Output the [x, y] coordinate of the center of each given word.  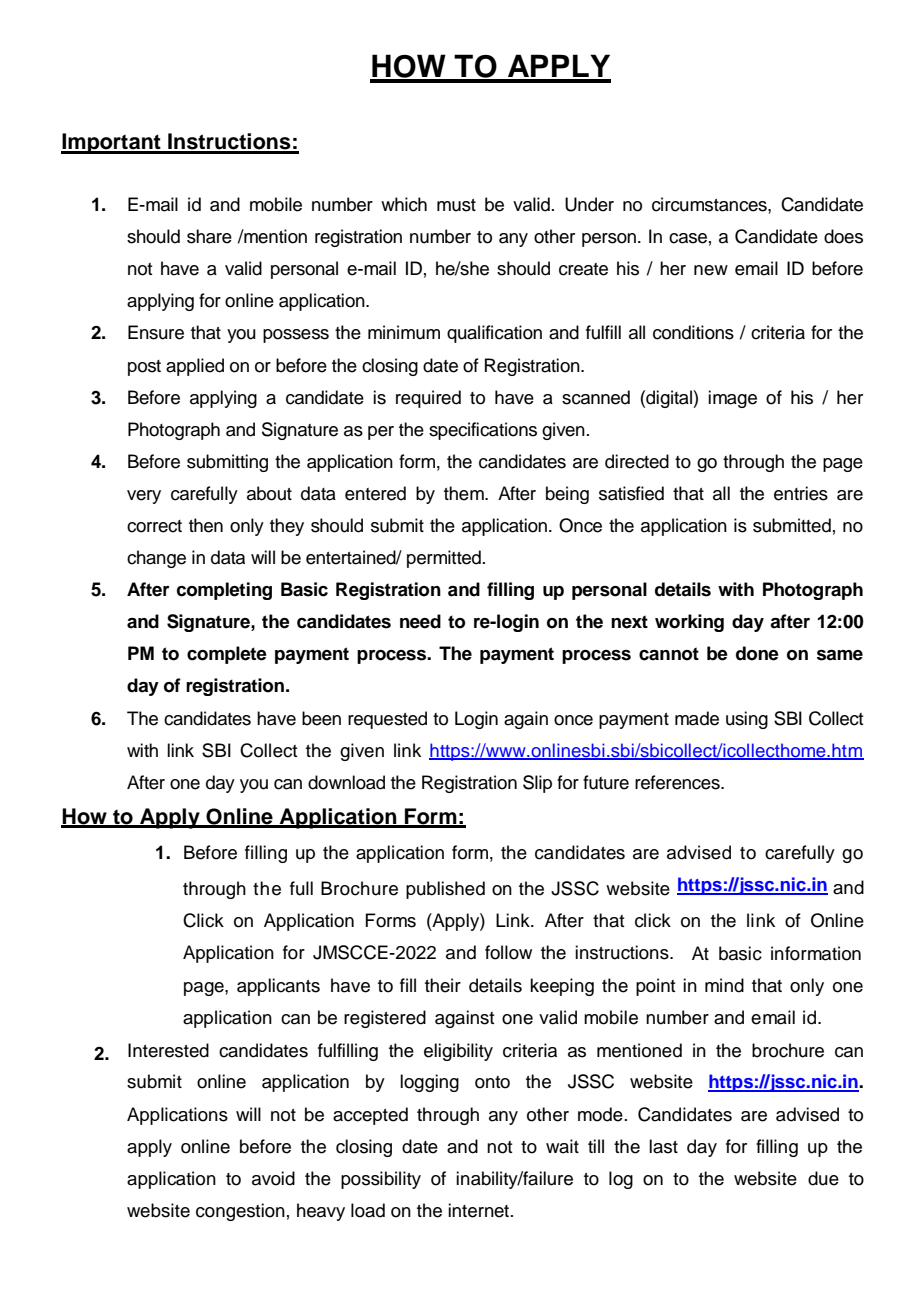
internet [478, 1210]
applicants [278, 987]
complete [227, 655]
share [209, 236]
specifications [483, 431]
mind [724, 985]
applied [195, 367]
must [456, 205]
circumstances [710, 204]
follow [508, 952]
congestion [240, 1212]
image [732, 399]
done [757, 653]
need [420, 621]
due [823, 1178]
